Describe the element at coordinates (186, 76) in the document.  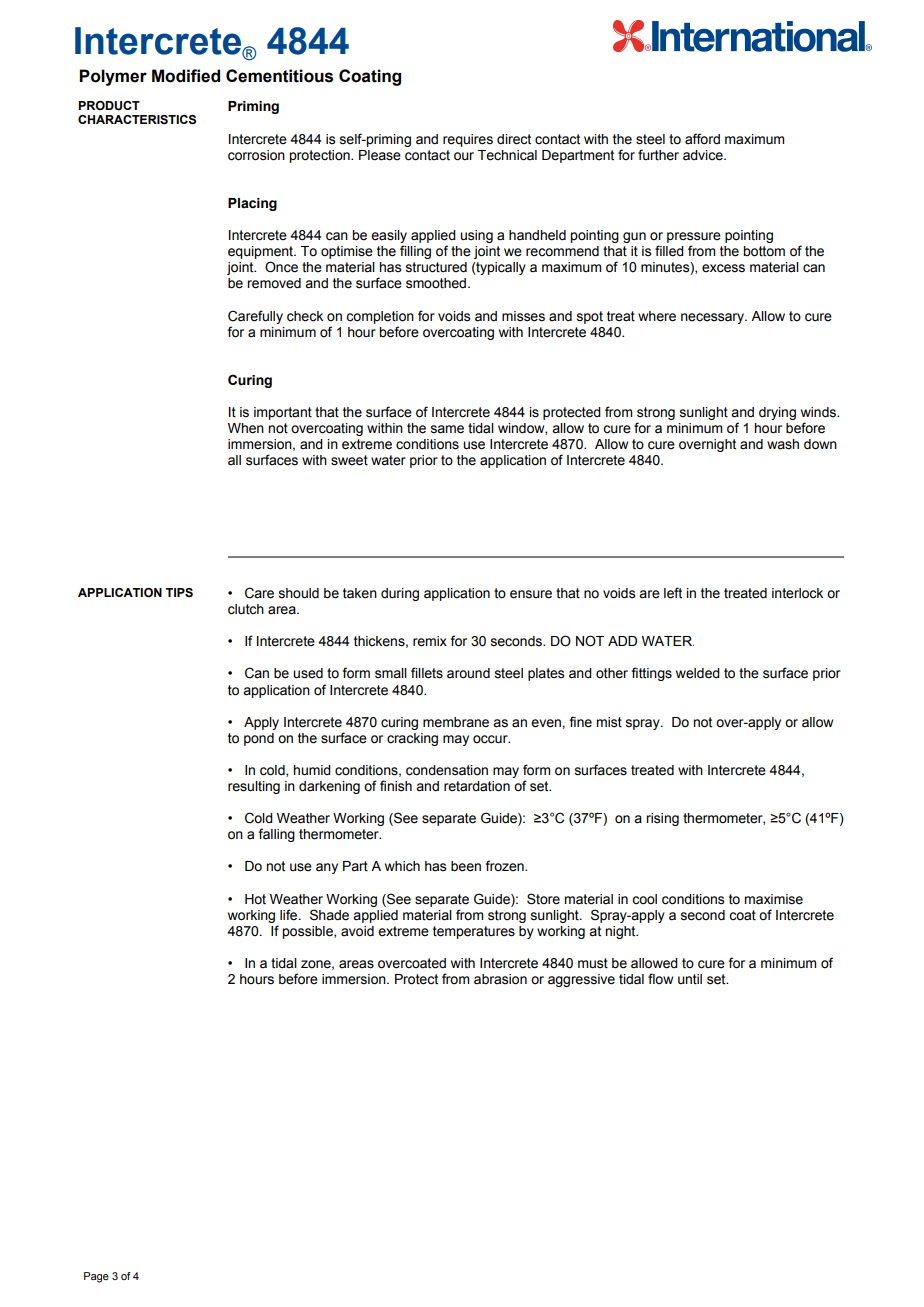
I see `Modified` at that location.
